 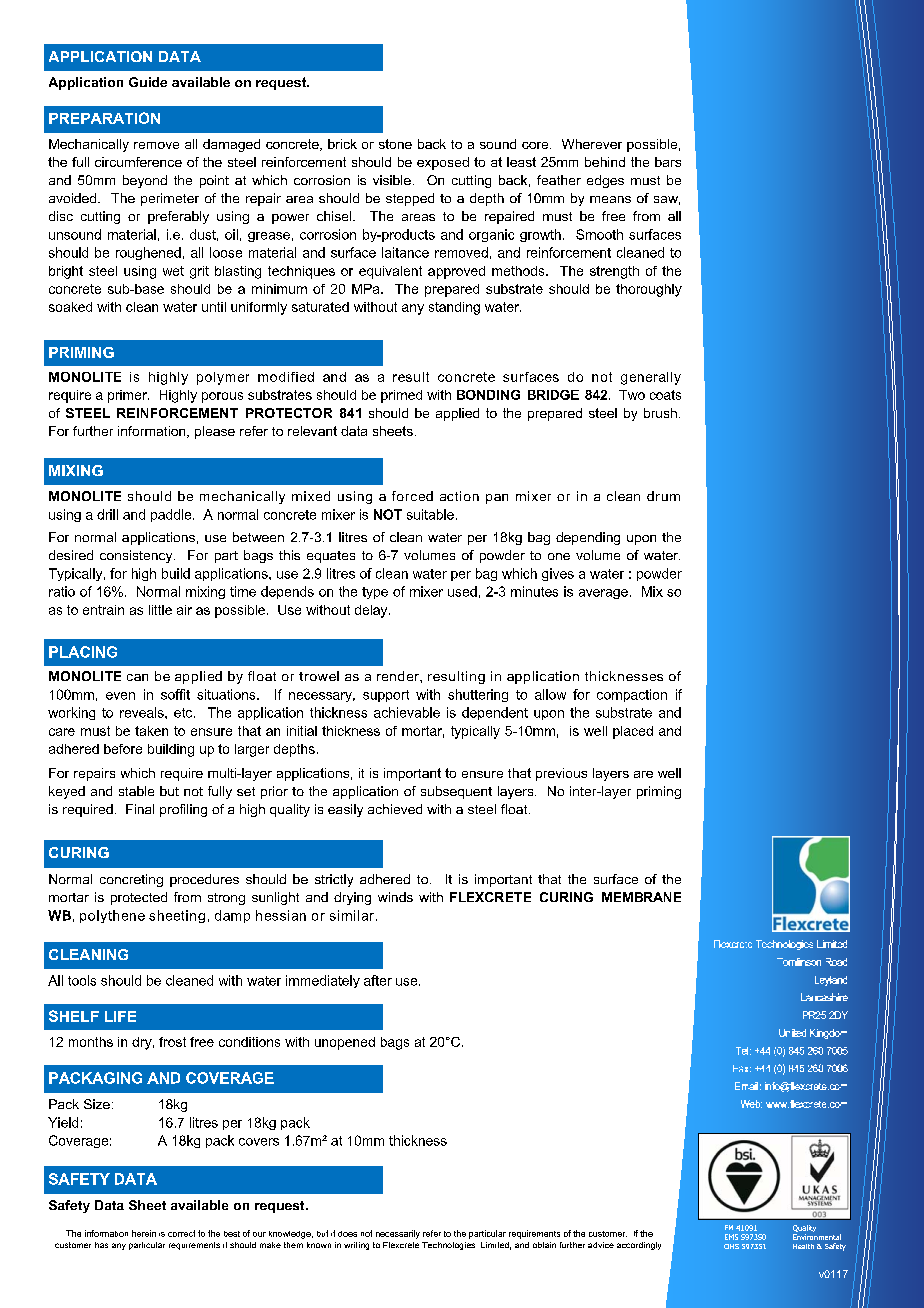 What do you see at coordinates (131, 880) in the image?
I see `concreting` at bounding box center [131, 880].
